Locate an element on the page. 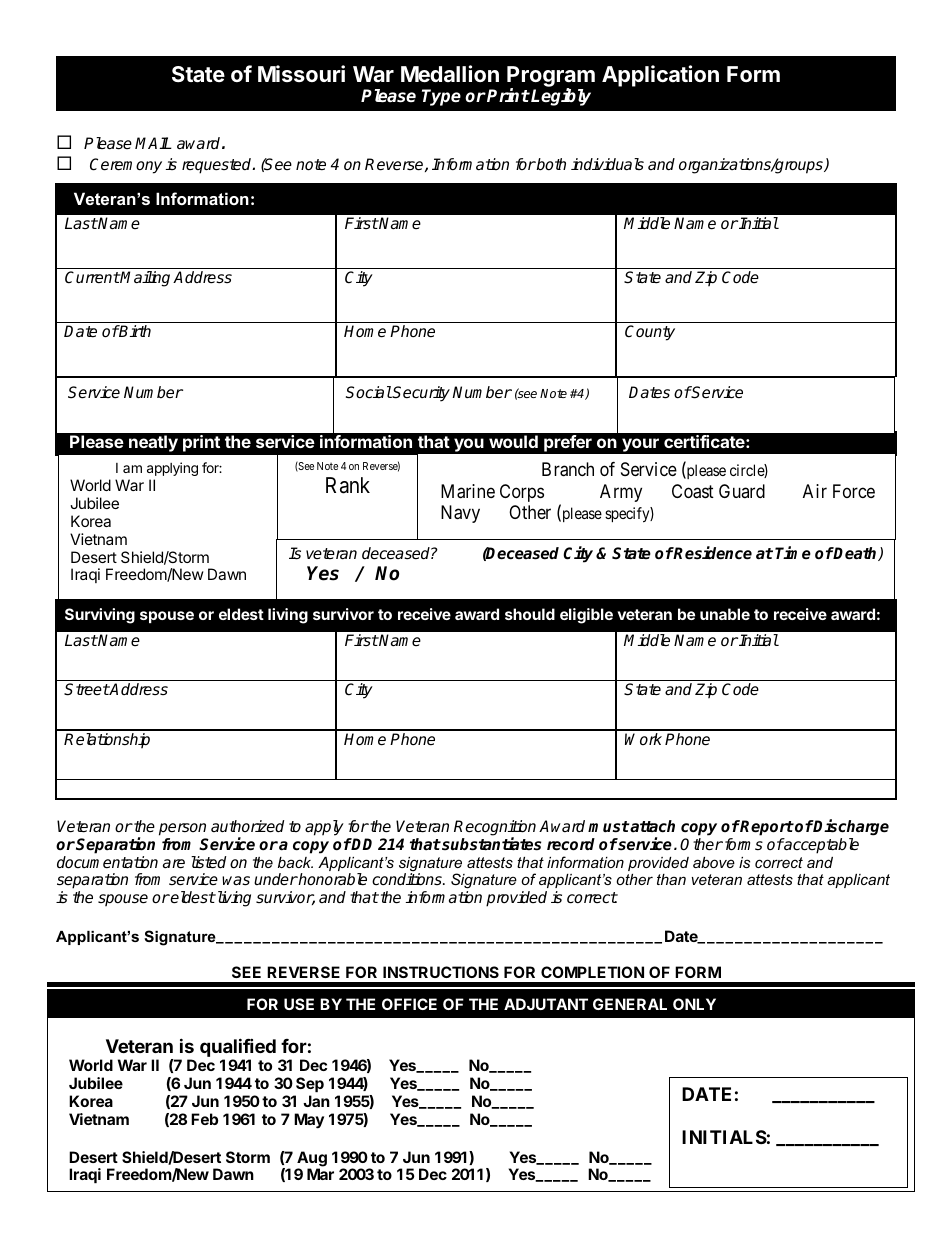 This page has width=952, height=1233. Ceremony is located at coordinates (126, 166).
